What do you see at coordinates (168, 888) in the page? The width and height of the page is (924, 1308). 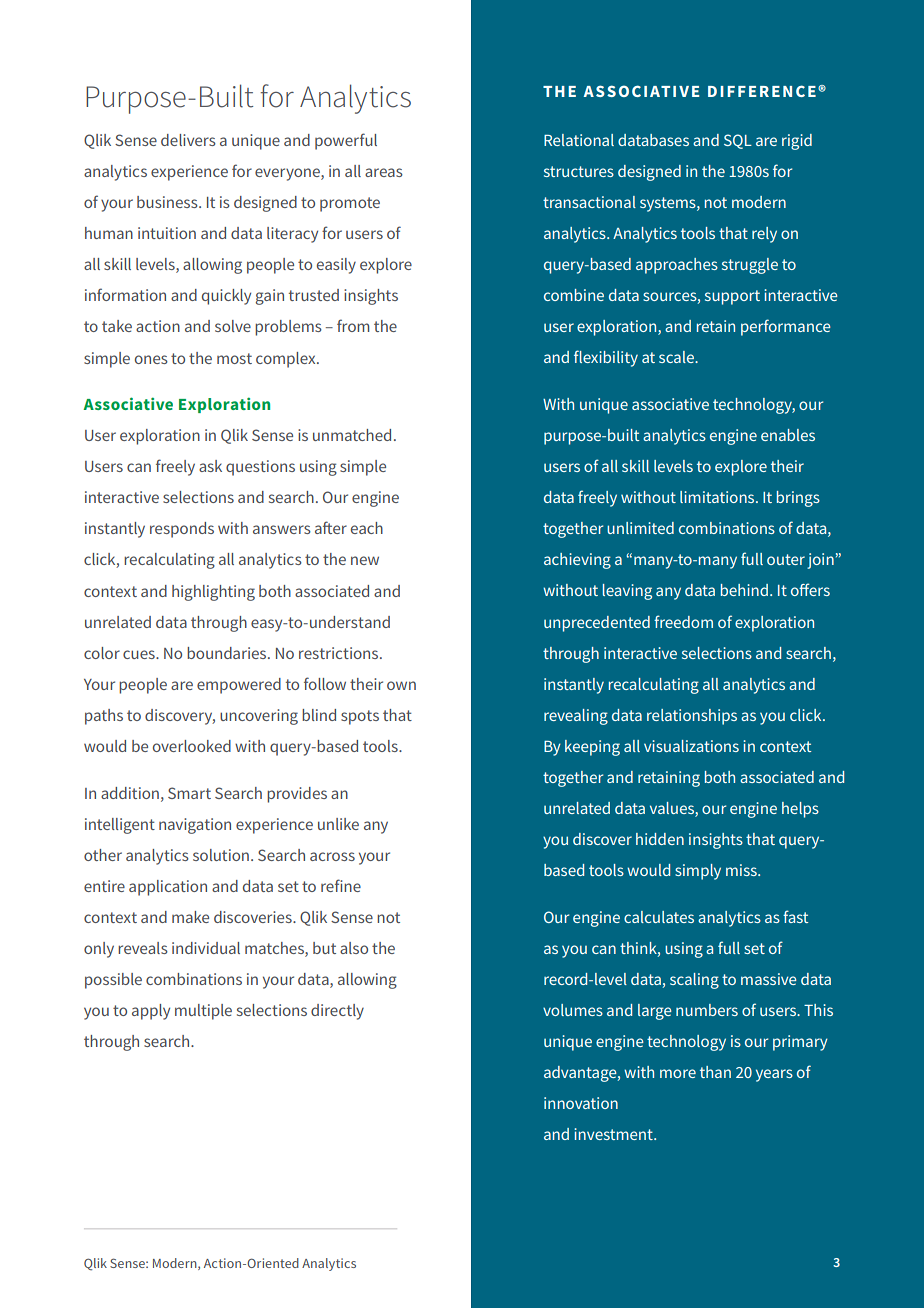 I see `application` at bounding box center [168, 888].
